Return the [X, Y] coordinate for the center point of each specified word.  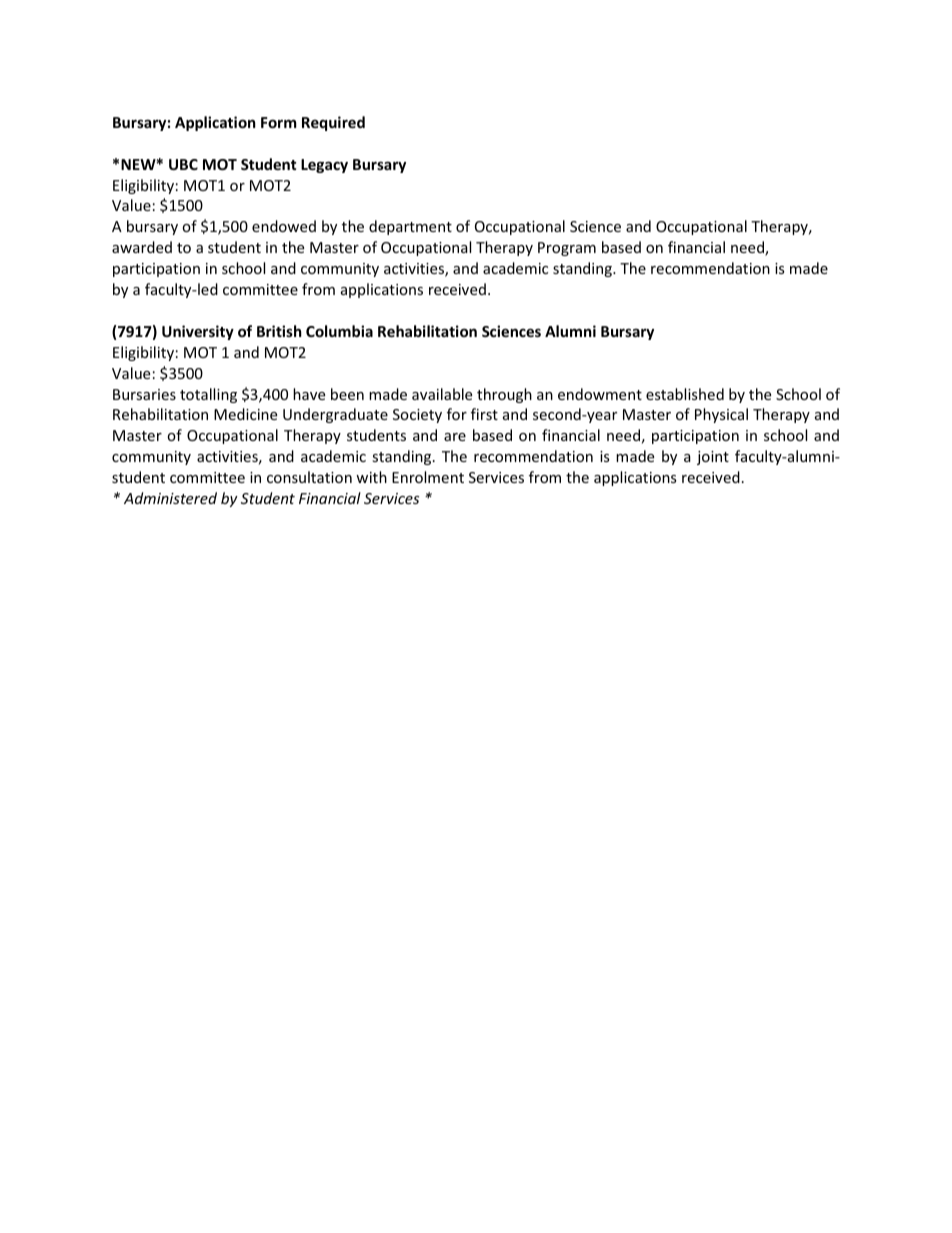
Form [279, 122]
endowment [600, 394]
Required [333, 123]
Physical [721, 415]
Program [567, 249]
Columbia [339, 331]
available [442, 394]
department [410, 227]
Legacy [324, 166]
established [685, 394]
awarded [142, 247]
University [198, 332]
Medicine [245, 414]
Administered [170, 498]
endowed [284, 226]
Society [417, 416]
